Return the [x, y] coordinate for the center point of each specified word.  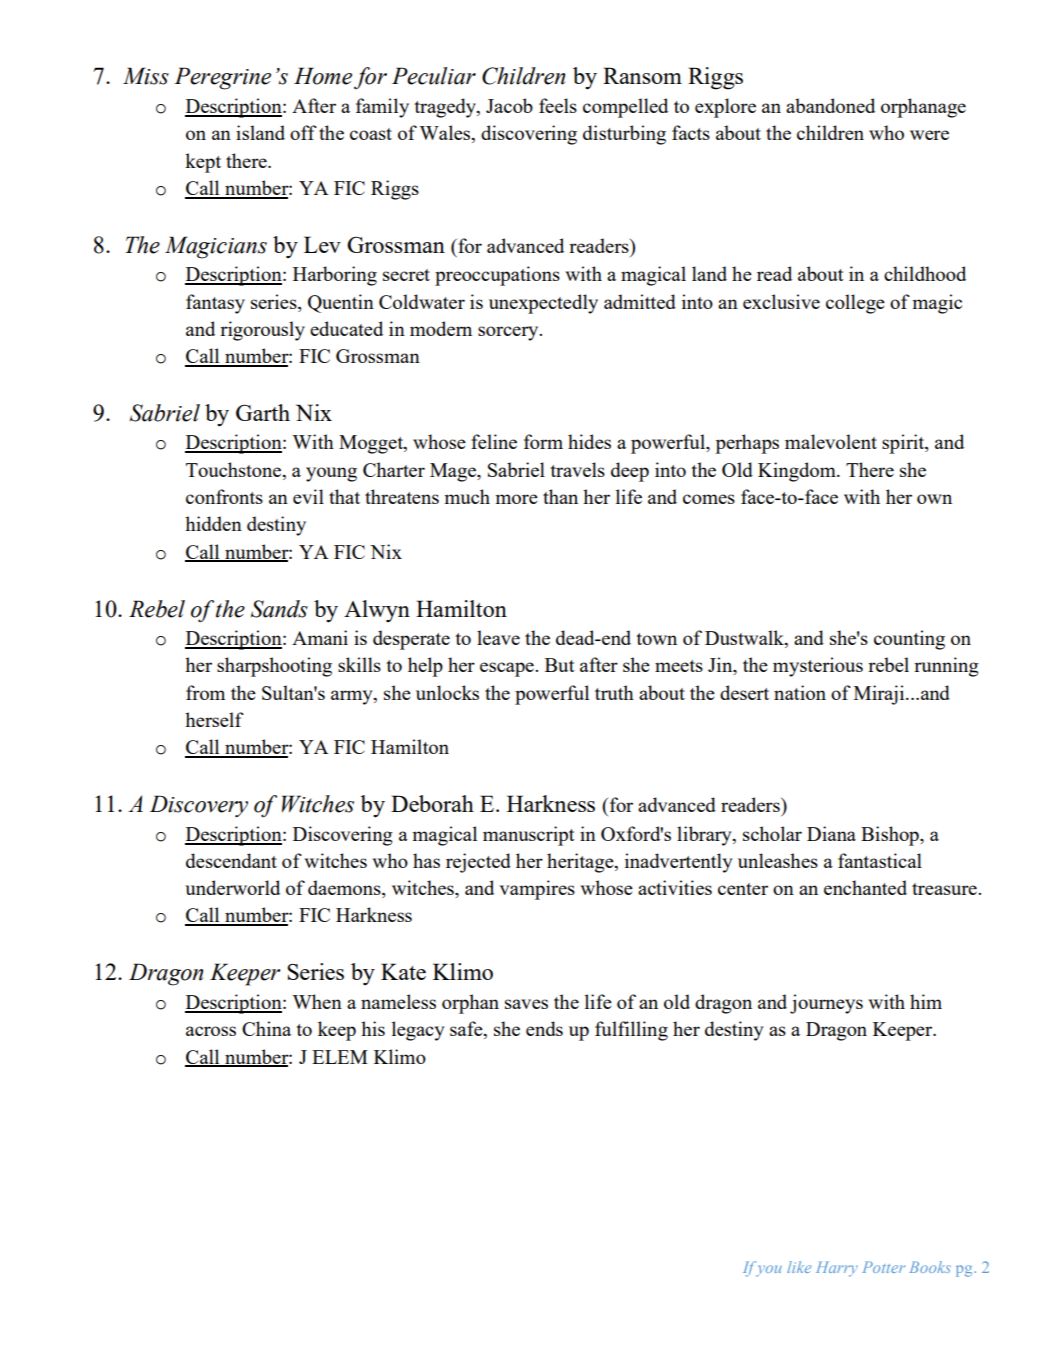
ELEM [340, 1057]
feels [558, 105]
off [303, 132]
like [799, 1267]
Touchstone [235, 469]
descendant [231, 860]
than [560, 496]
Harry [837, 1269]
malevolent [831, 441]
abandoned [830, 105]
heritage [581, 863]
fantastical [880, 860]
